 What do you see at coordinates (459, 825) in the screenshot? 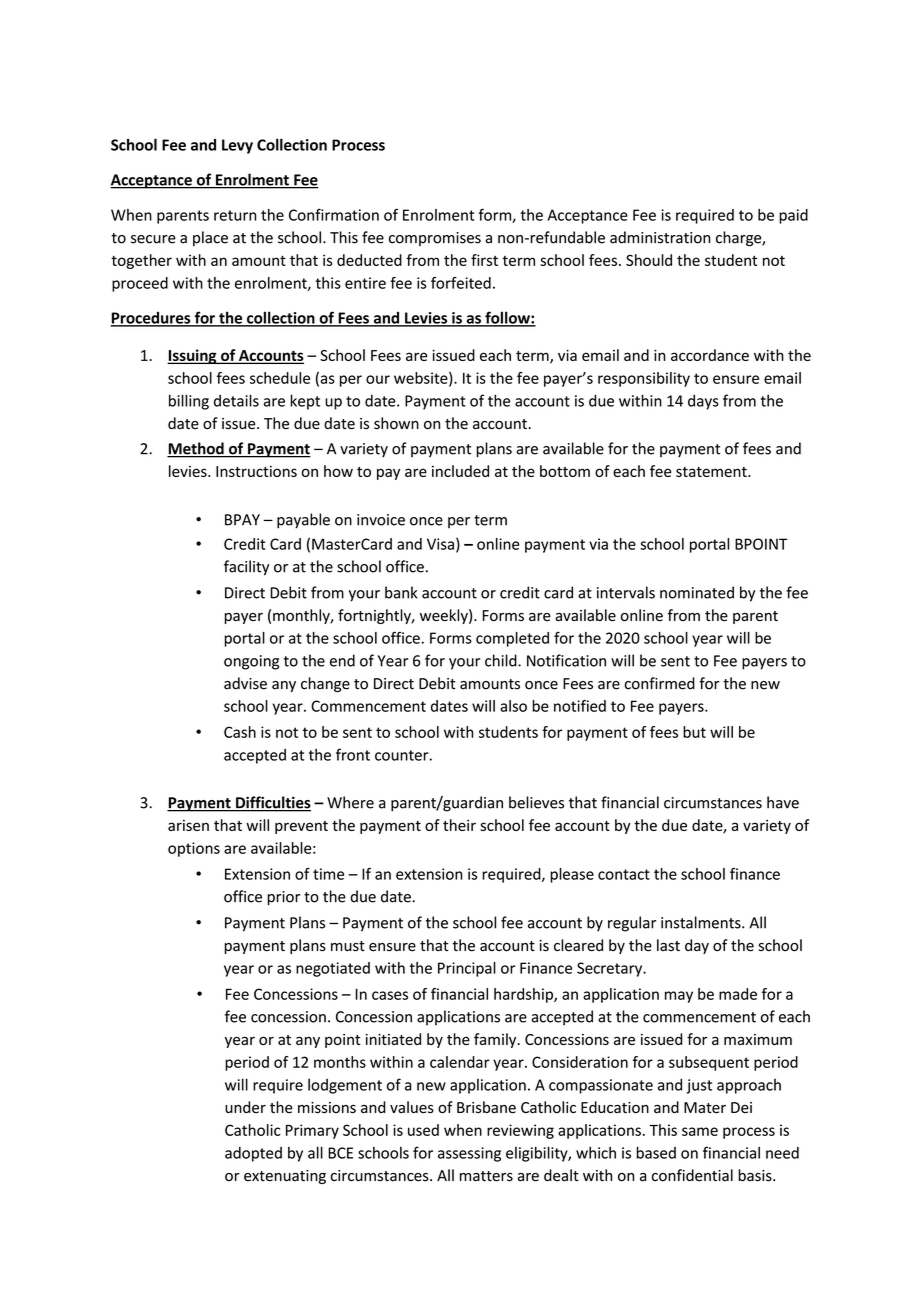
I see `their` at bounding box center [459, 825].
